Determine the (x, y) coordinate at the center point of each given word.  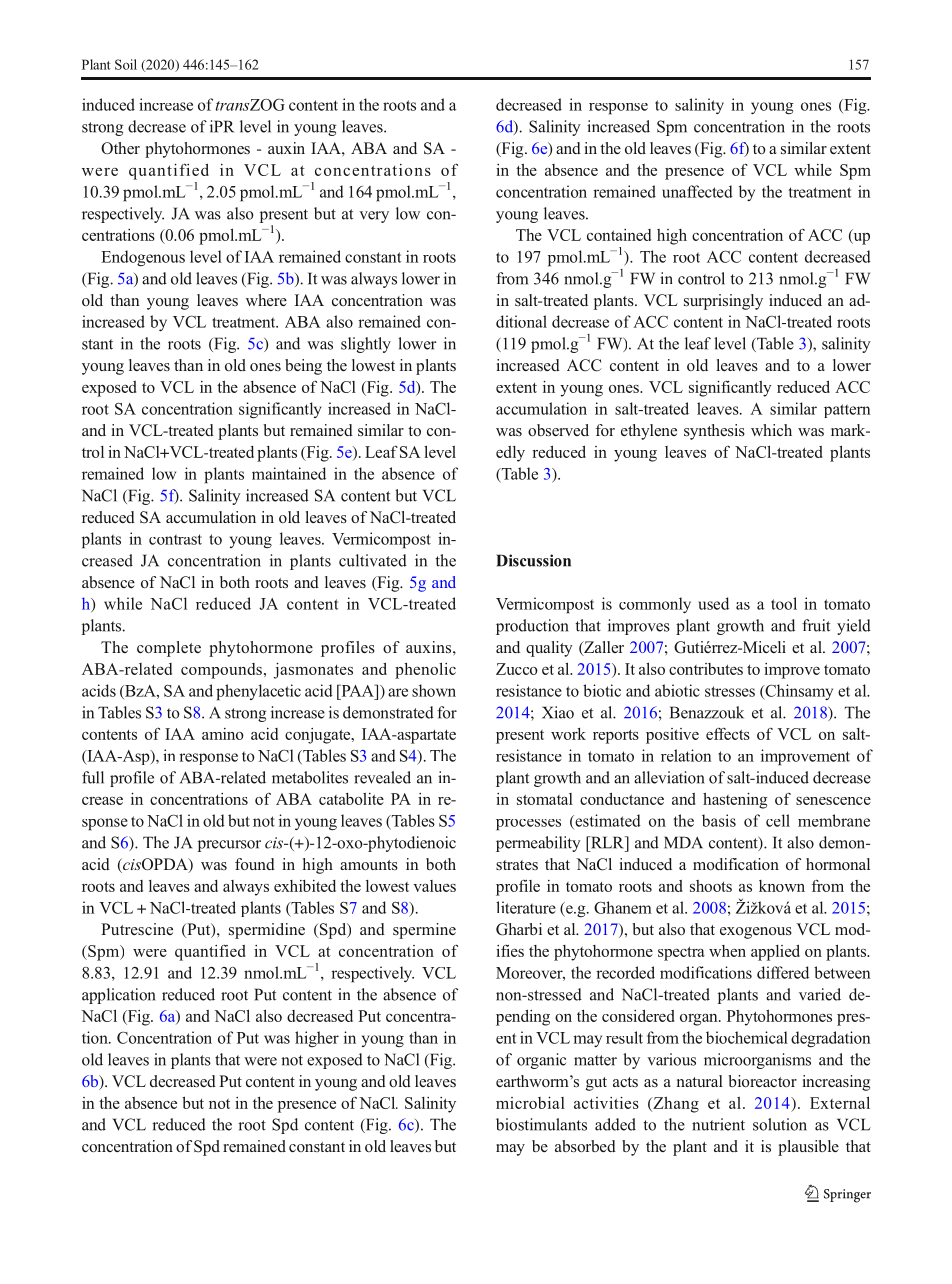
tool (784, 603)
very (374, 217)
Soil (126, 64)
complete (169, 649)
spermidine (267, 931)
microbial (530, 1103)
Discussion (533, 560)
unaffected (697, 191)
